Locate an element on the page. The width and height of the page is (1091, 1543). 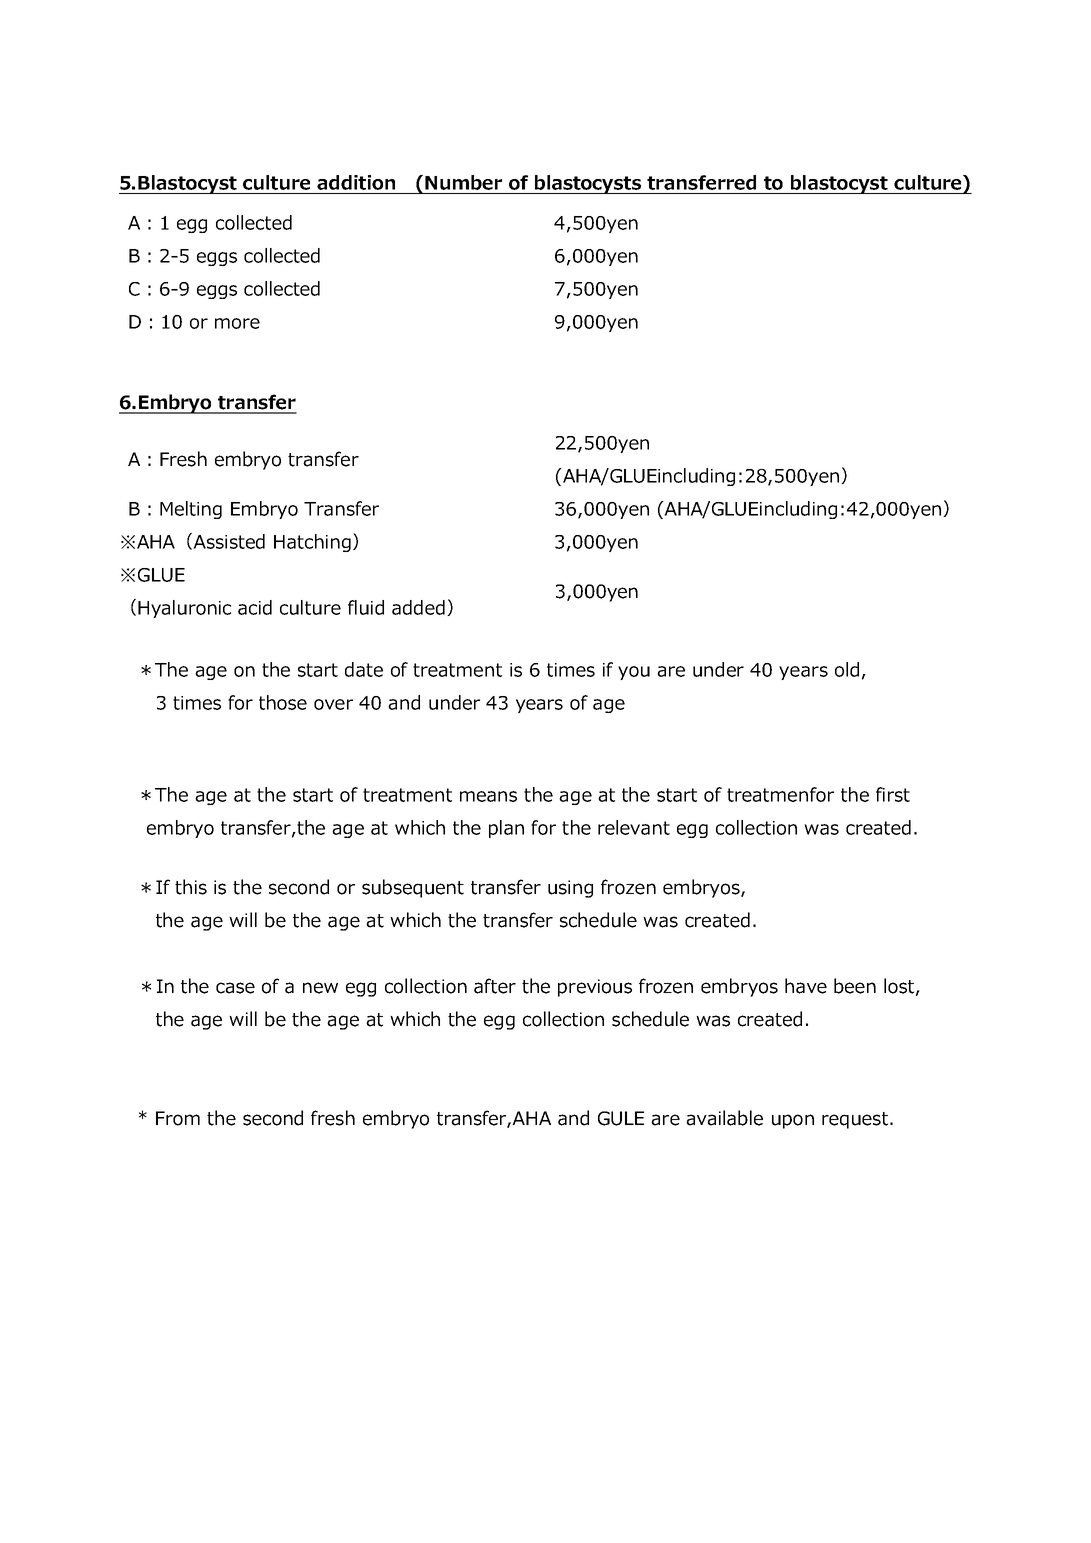
old is located at coordinates (847, 669).
